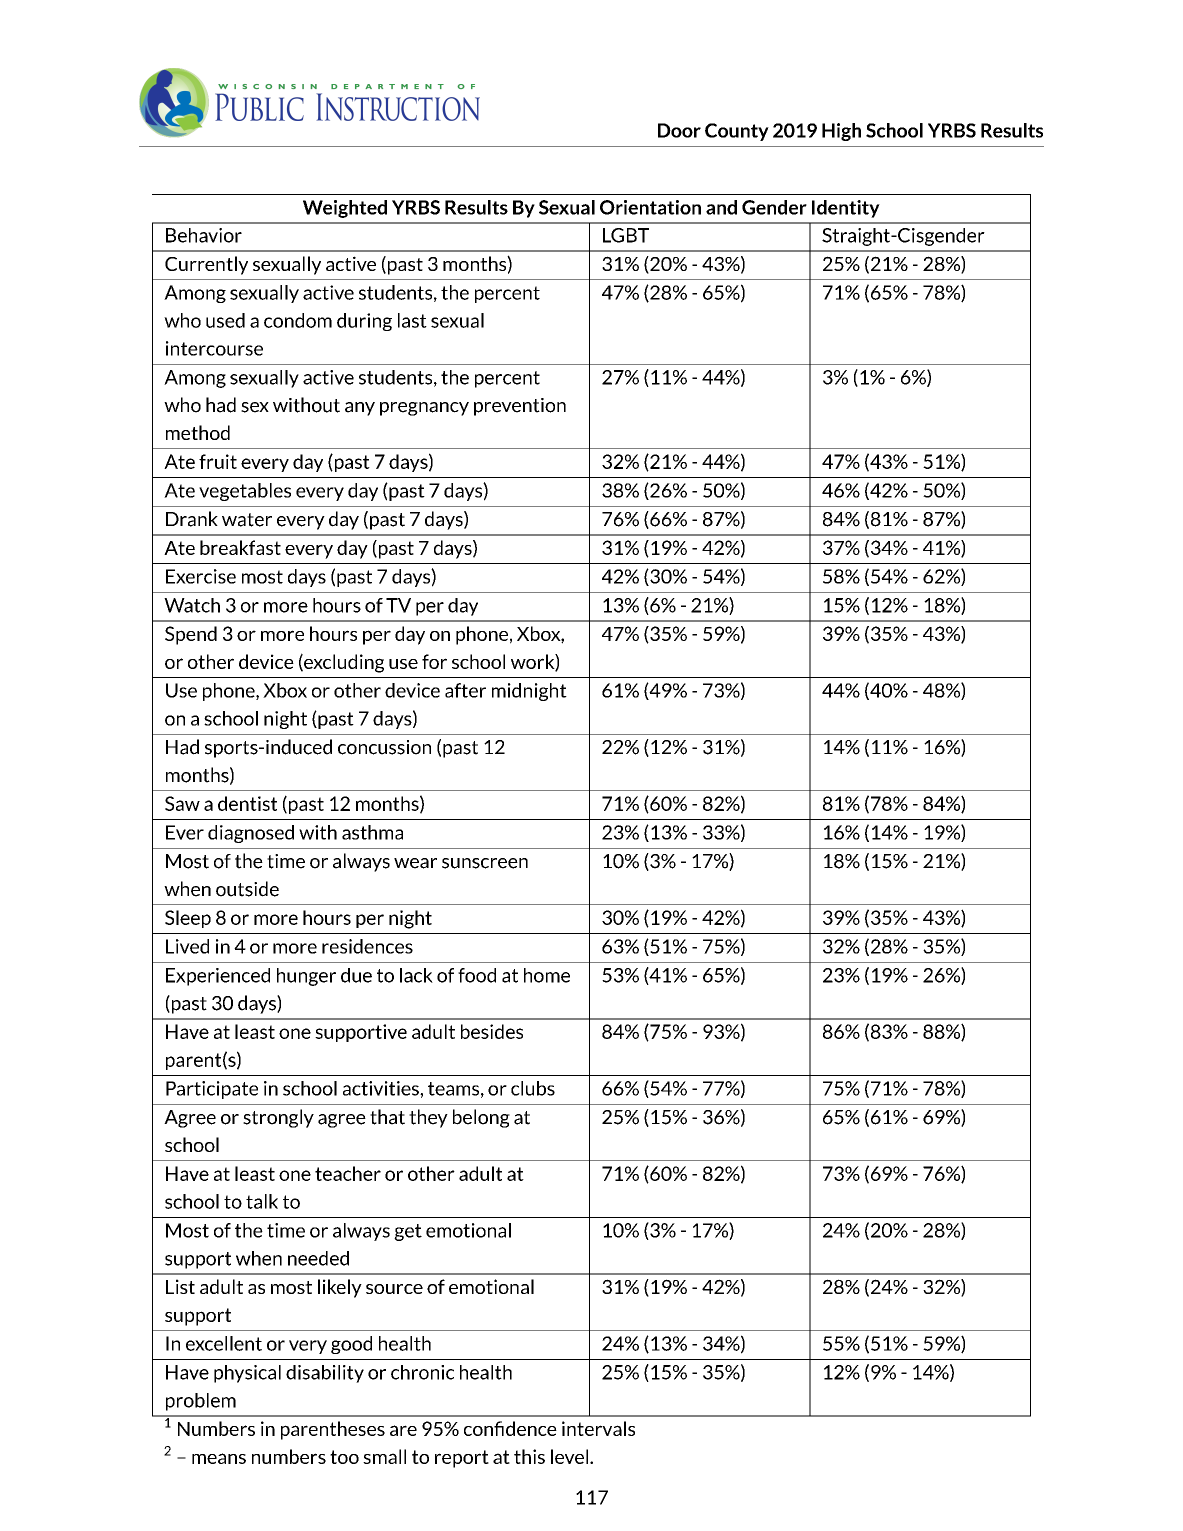 This document has height=1531, width=1183. I want to click on LGBT, so click(626, 235).
